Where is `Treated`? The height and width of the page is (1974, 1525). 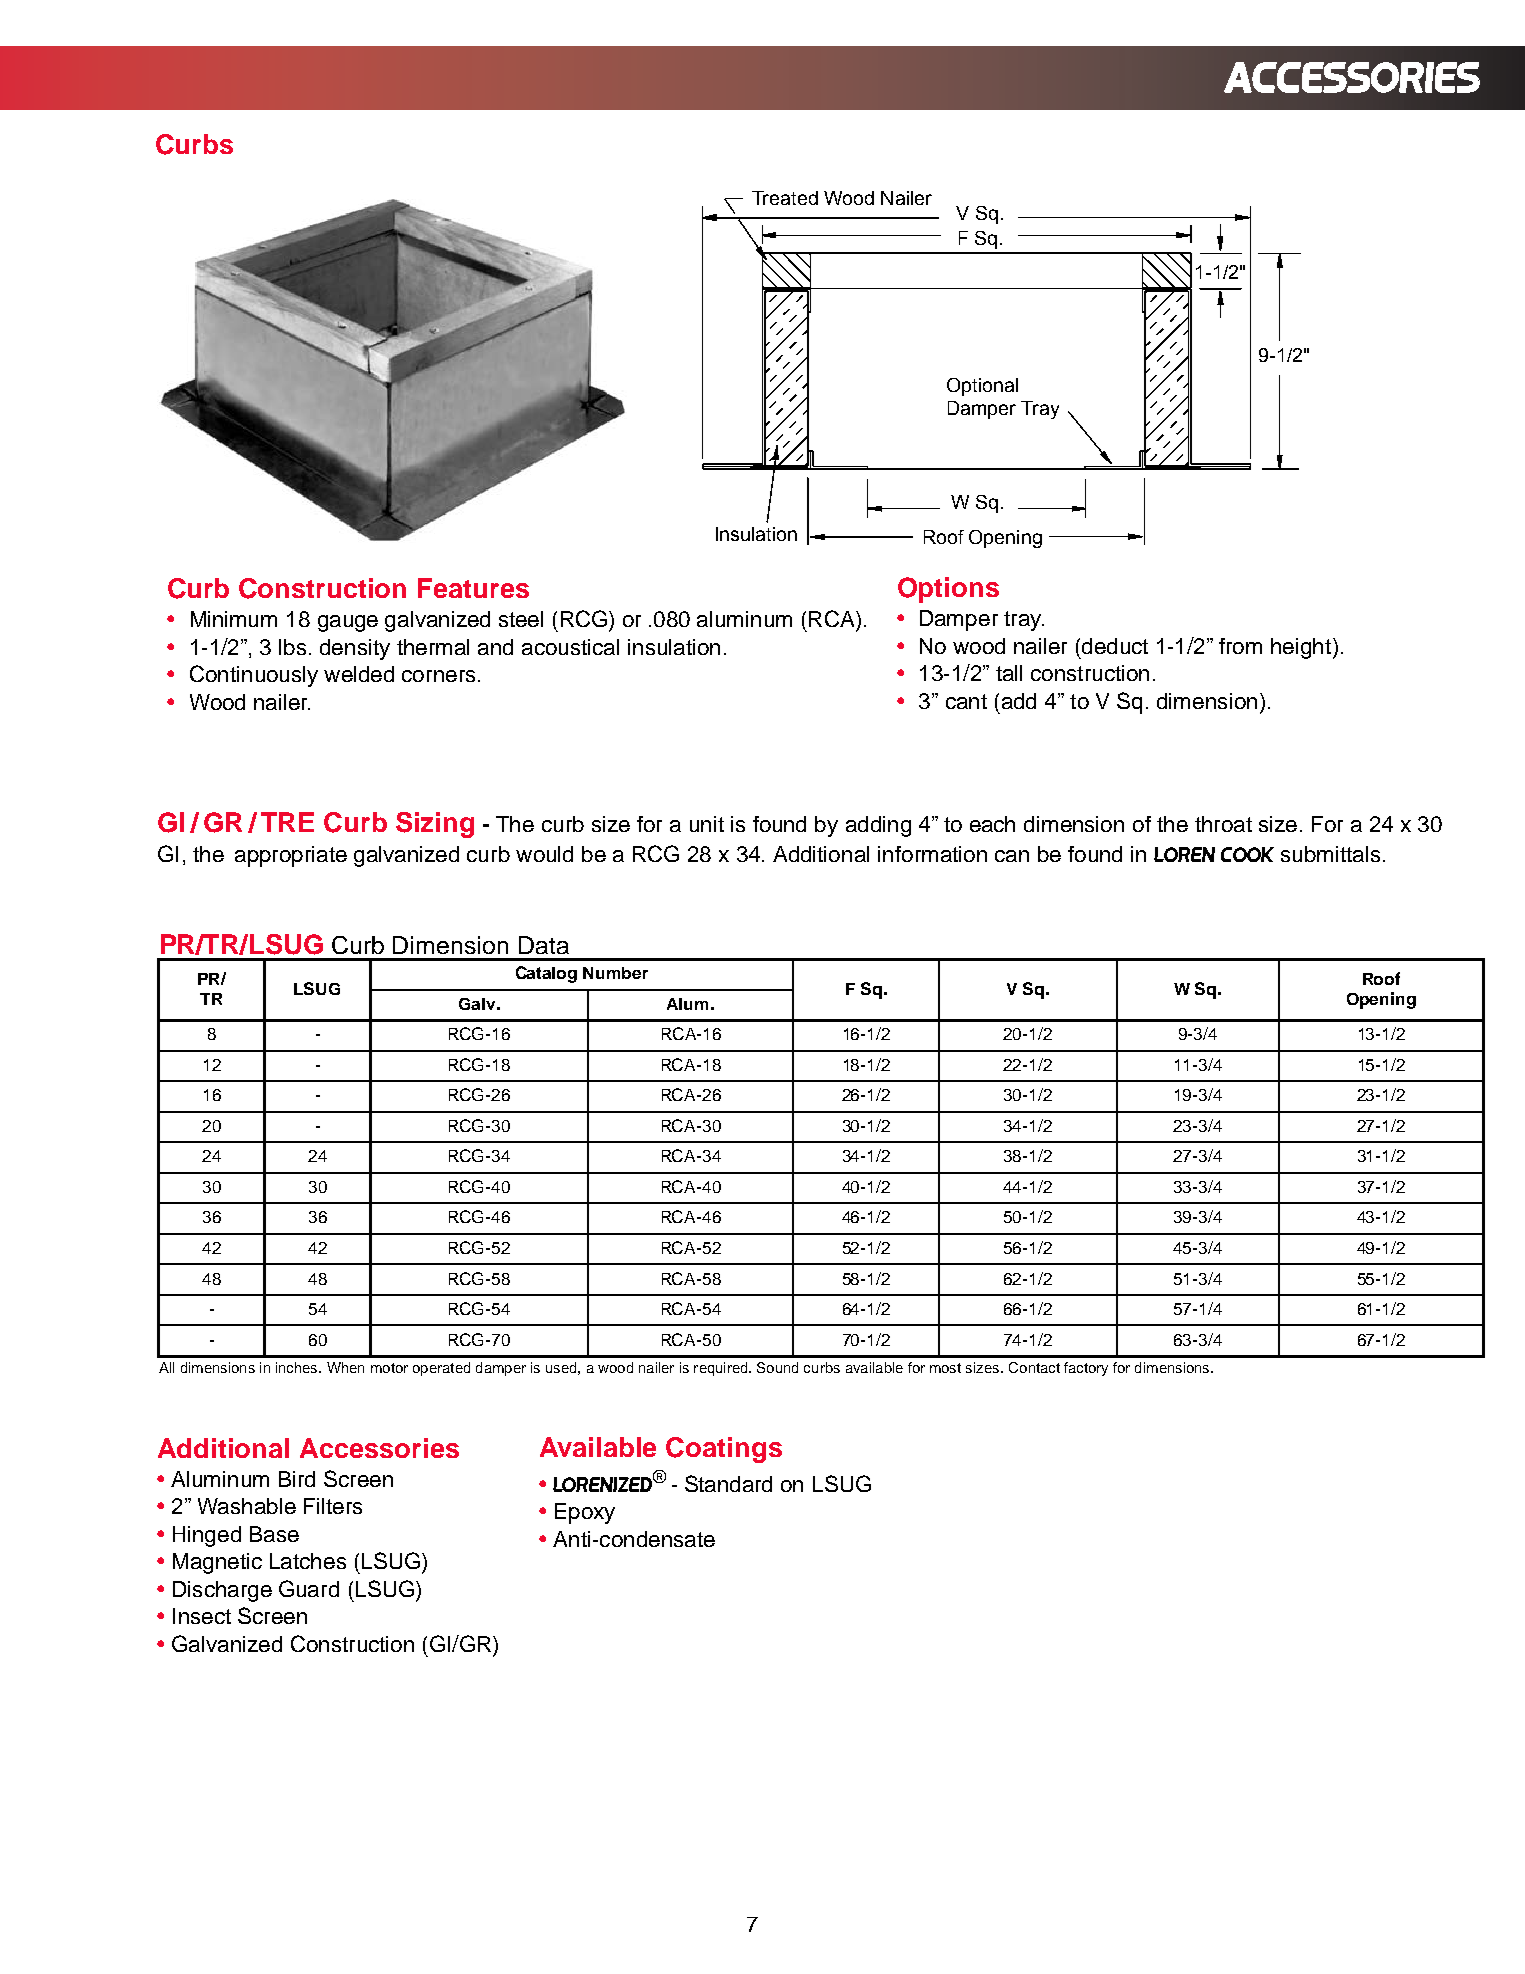
Treated is located at coordinates (785, 198).
